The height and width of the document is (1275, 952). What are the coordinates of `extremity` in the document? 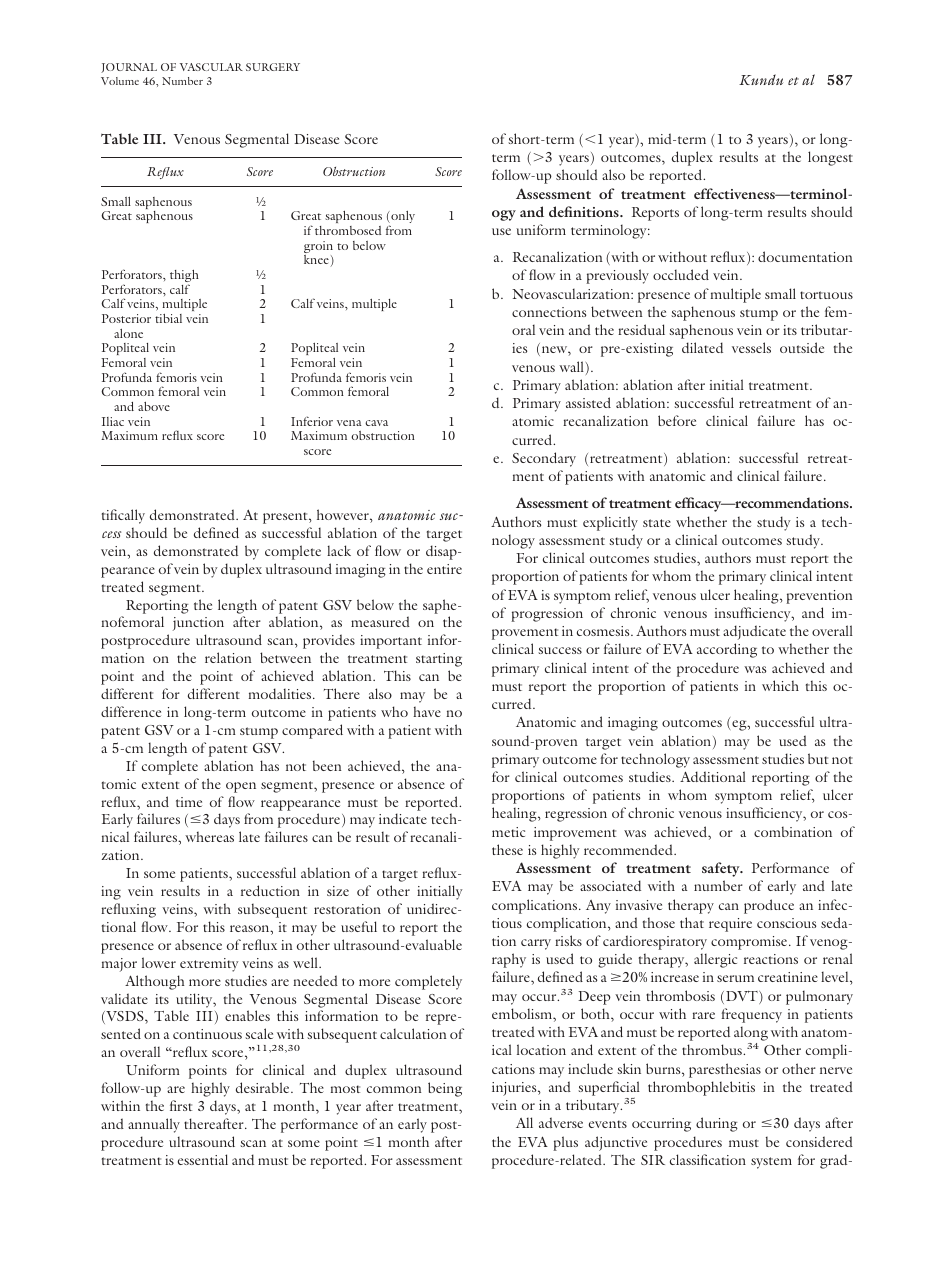 It's located at (209, 965).
